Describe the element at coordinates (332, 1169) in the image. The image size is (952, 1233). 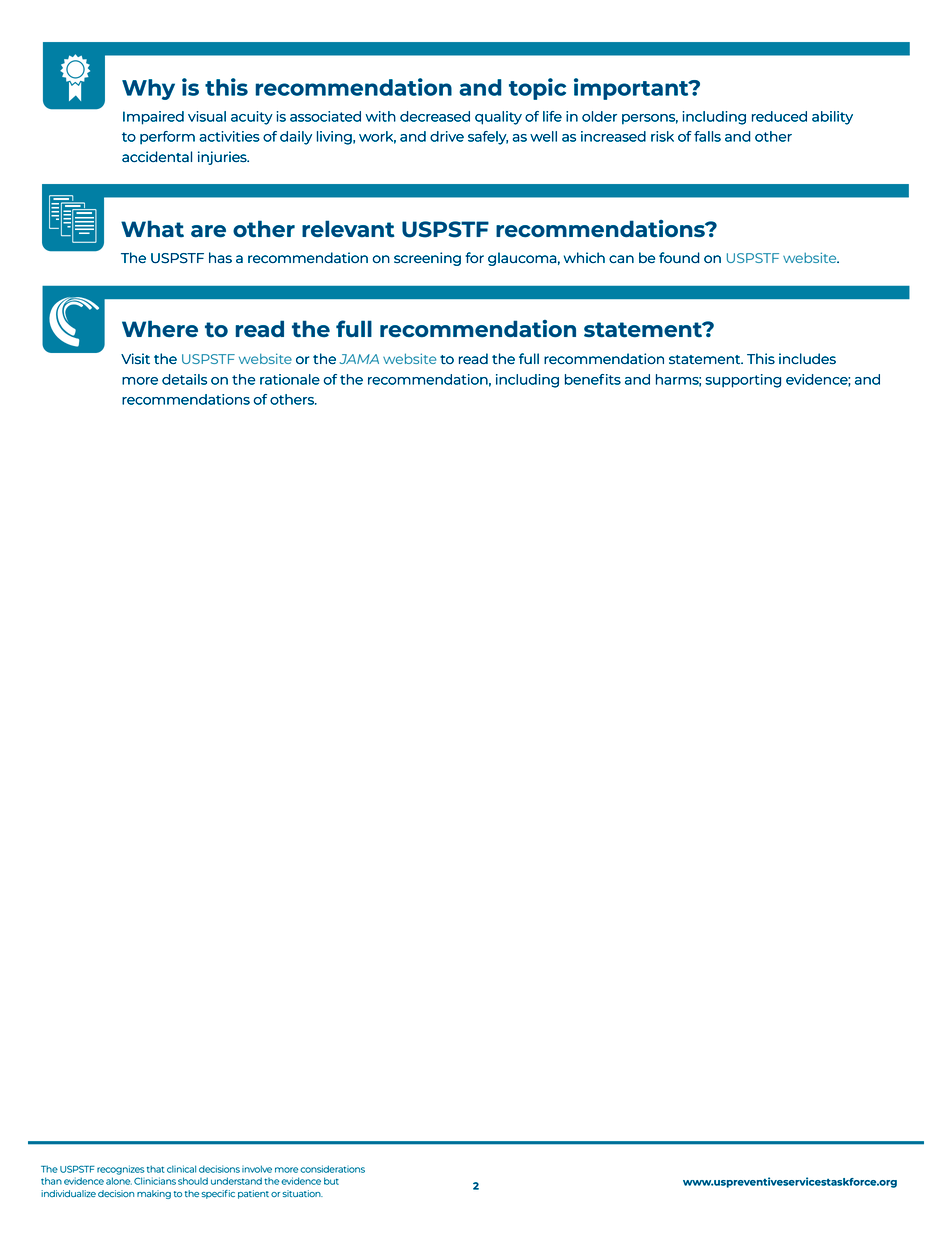
I see `considerations` at that location.
